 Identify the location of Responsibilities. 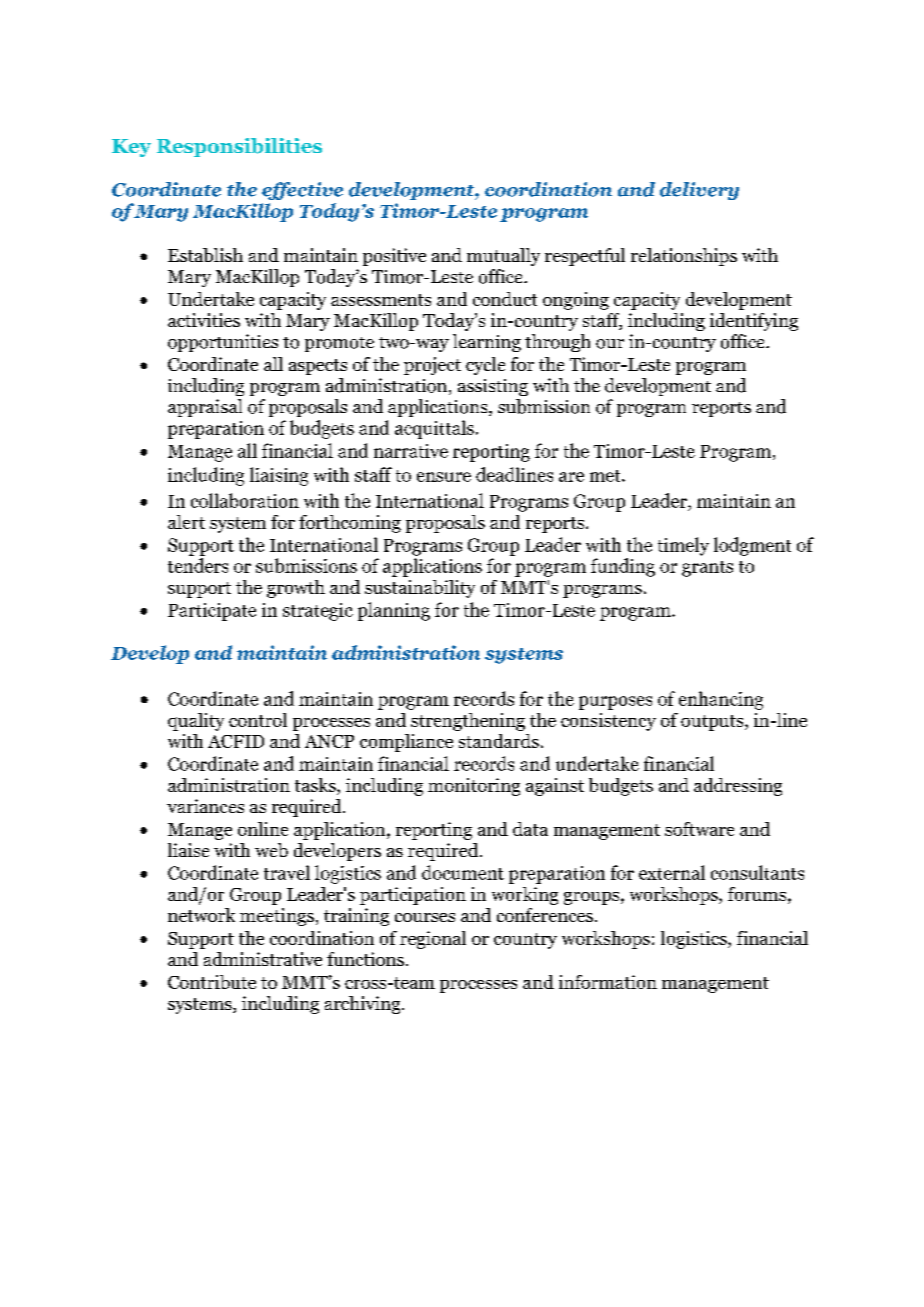
(239, 147).
